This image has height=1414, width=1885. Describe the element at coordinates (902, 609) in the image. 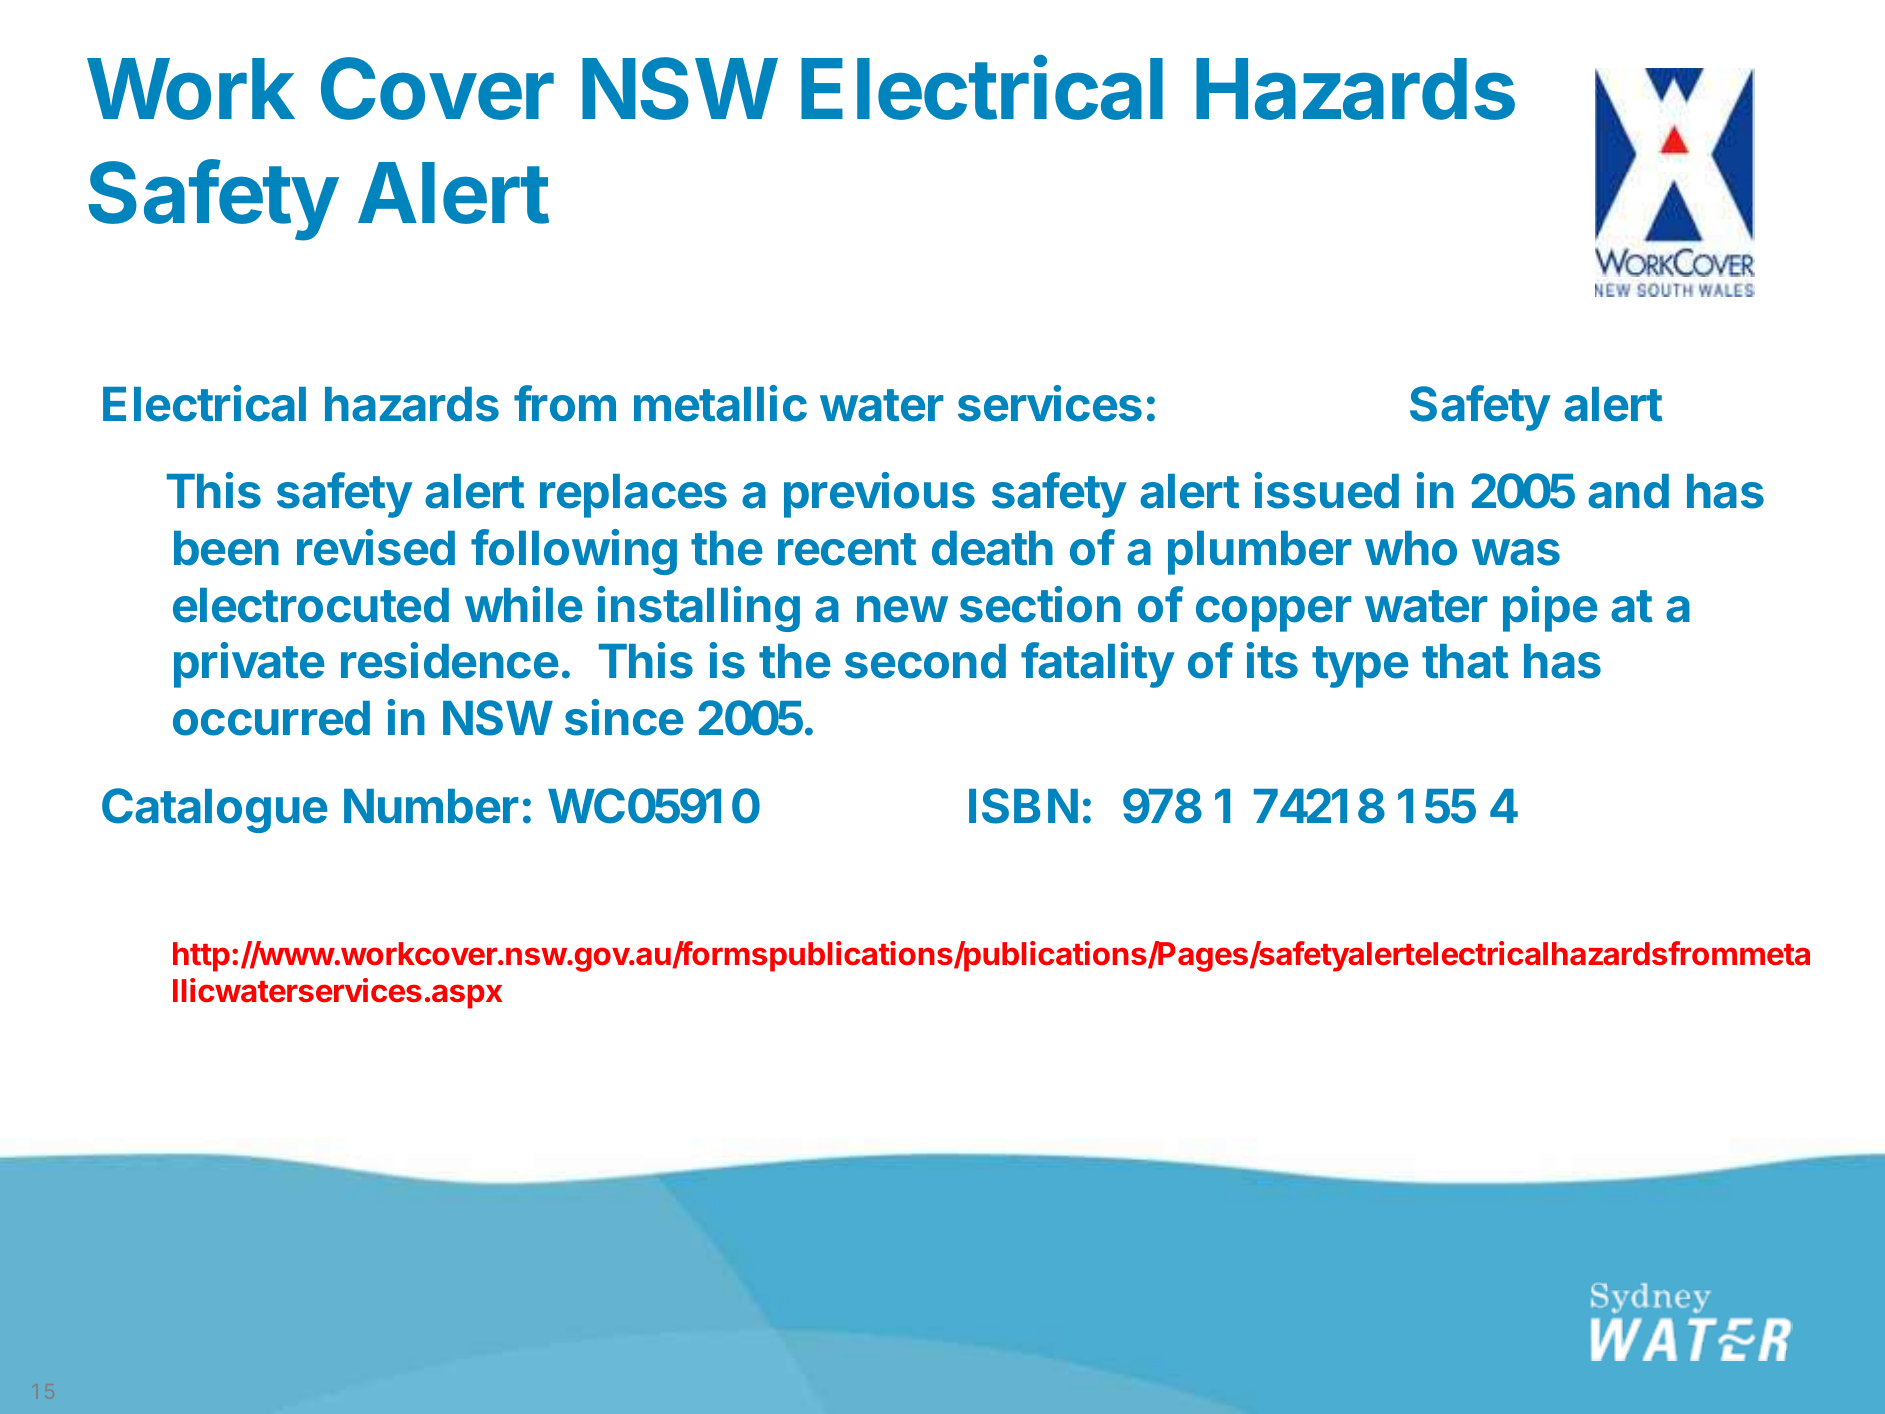

I see `new` at that location.
